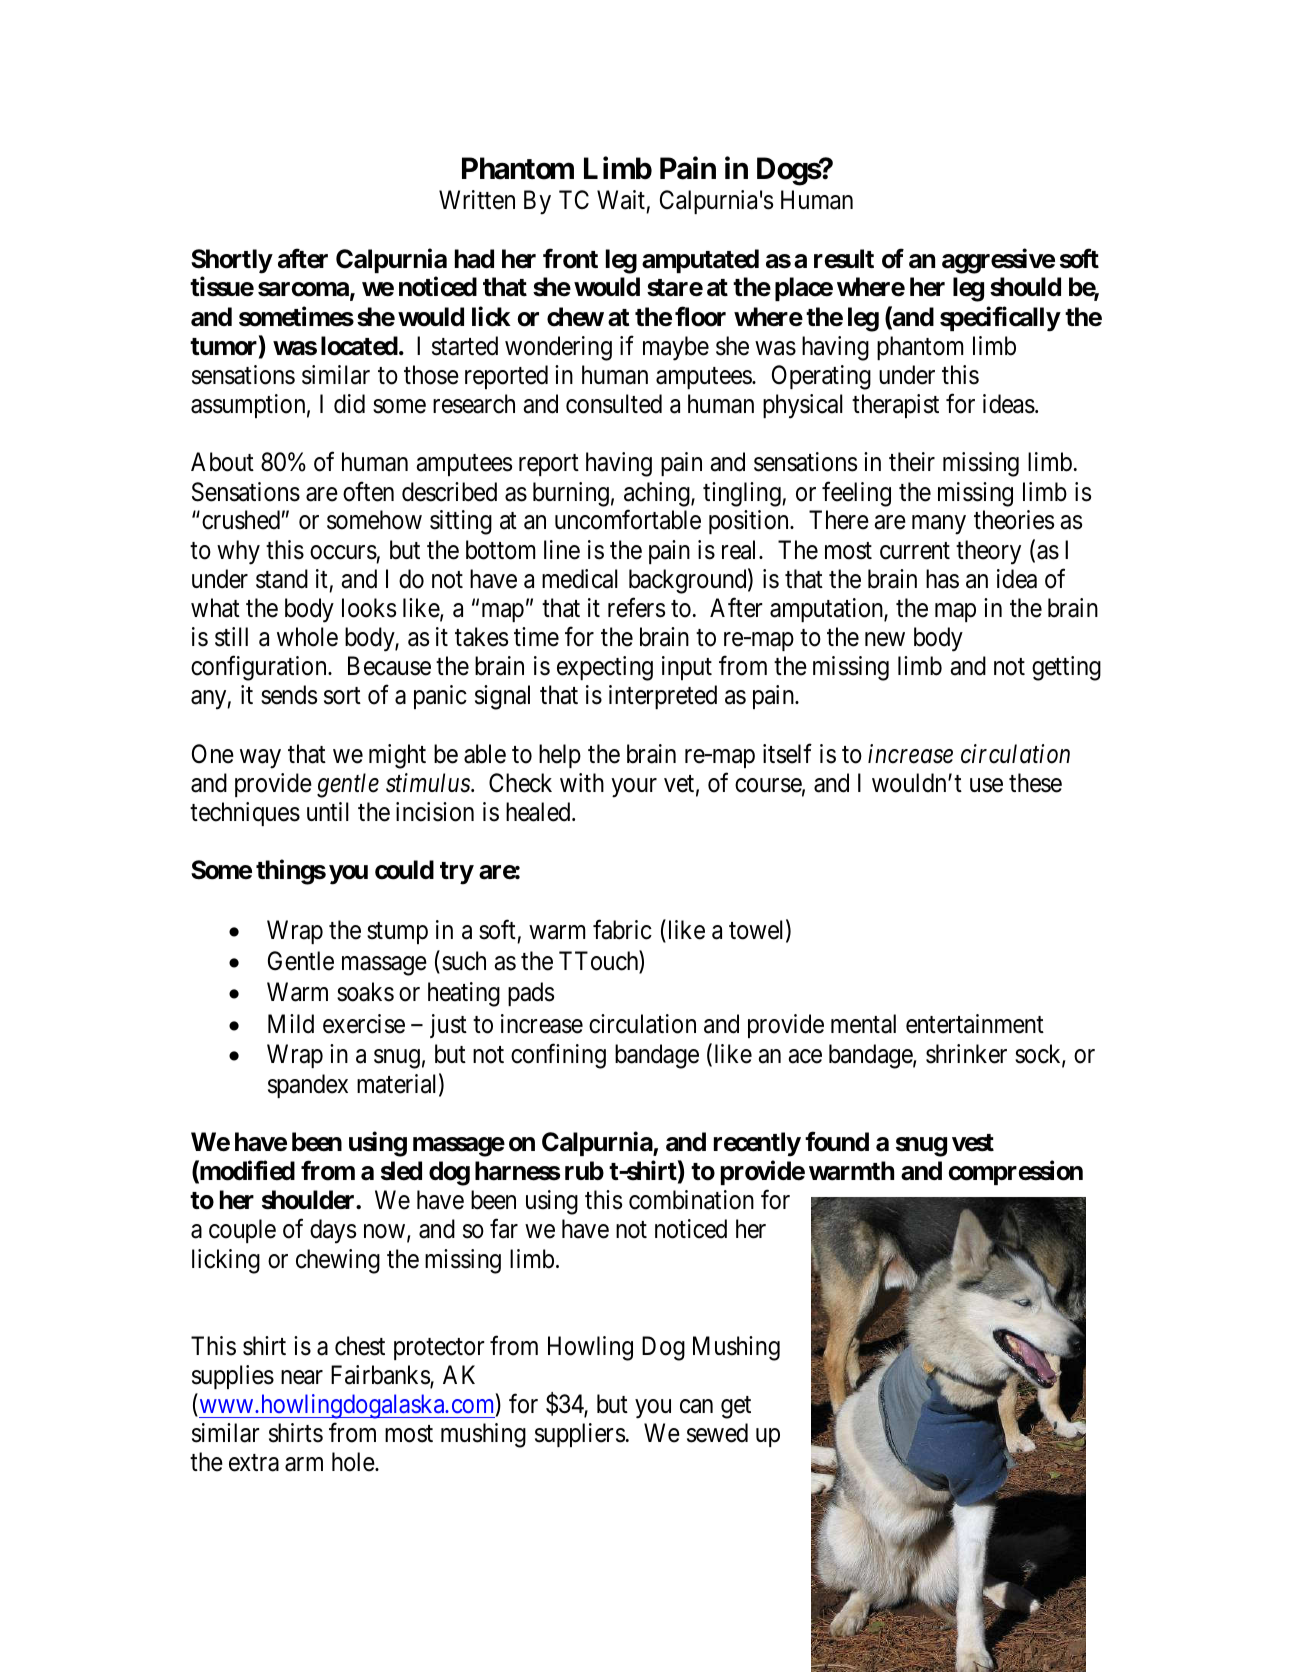 The width and height of the screenshot is (1292, 1672). Describe the element at coordinates (397, 933) in the screenshot. I see `stump` at that location.
